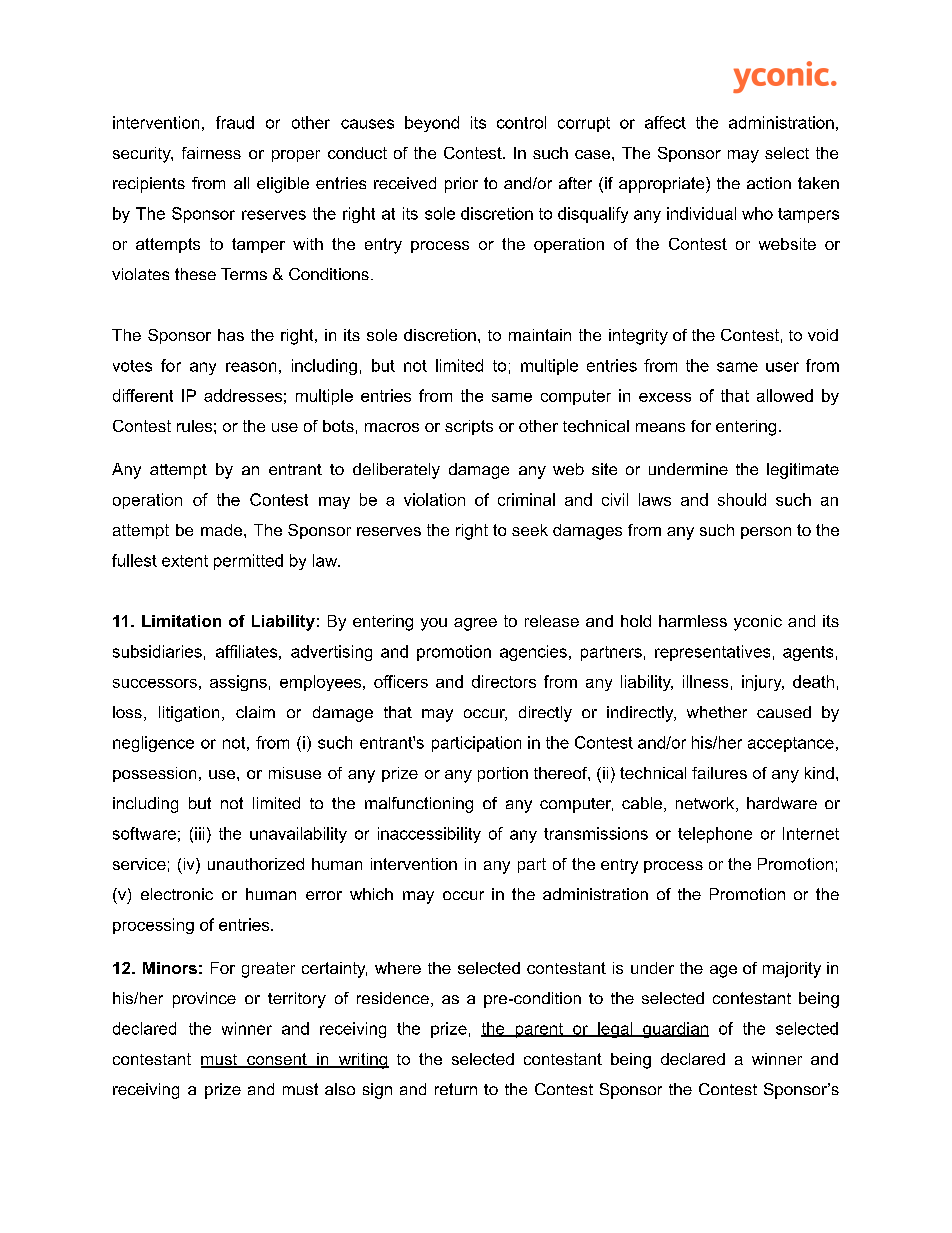  What do you see at coordinates (769, 183) in the document?
I see `action` at bounding box center [769, 183].
